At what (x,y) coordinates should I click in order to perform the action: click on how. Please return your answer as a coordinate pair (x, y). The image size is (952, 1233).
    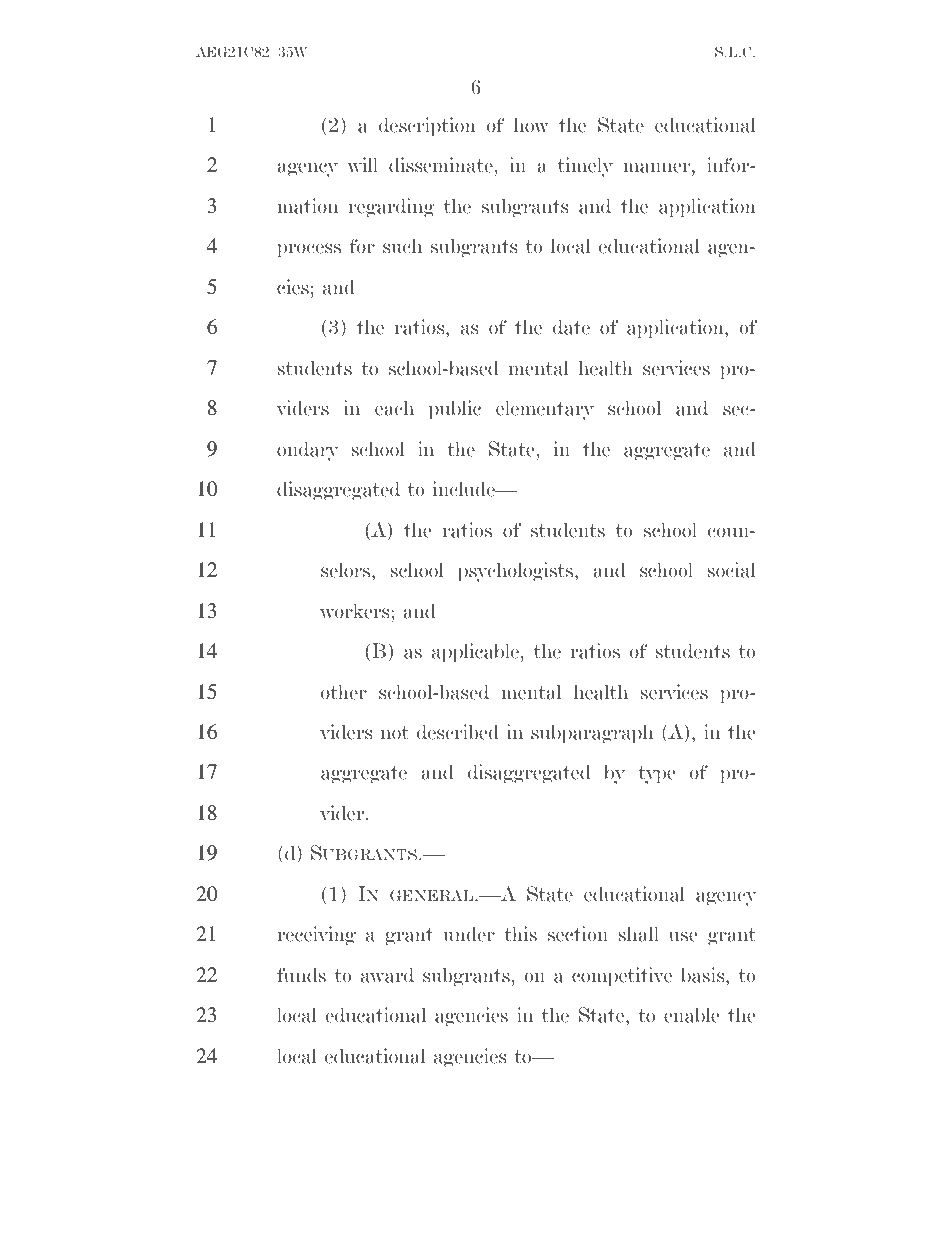
    Looking at the image, I should click on (531, 125).
